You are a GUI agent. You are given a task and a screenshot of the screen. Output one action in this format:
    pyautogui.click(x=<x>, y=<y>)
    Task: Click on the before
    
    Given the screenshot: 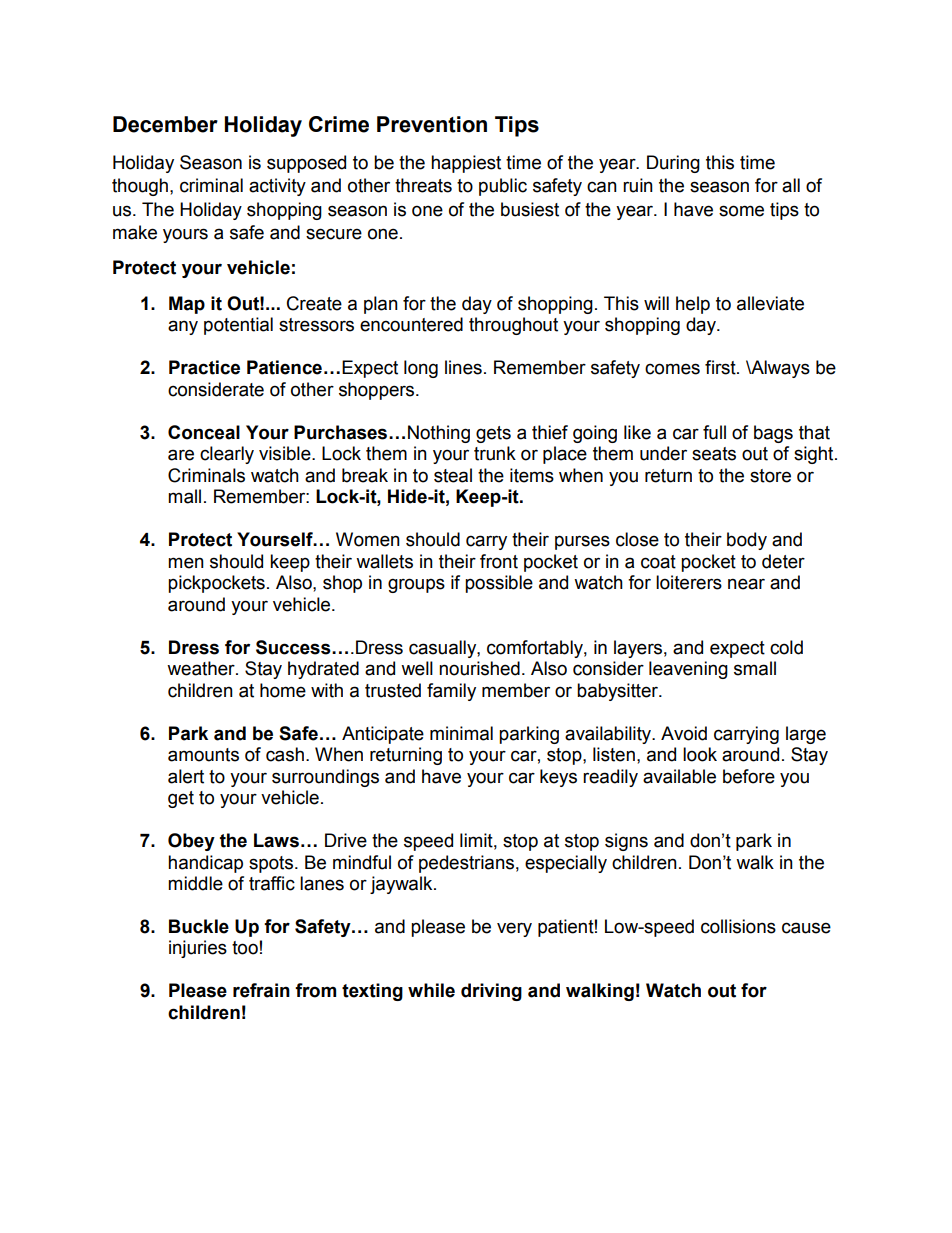 What is the action you would take?
    pyautogui.click(x=749, y=776)
